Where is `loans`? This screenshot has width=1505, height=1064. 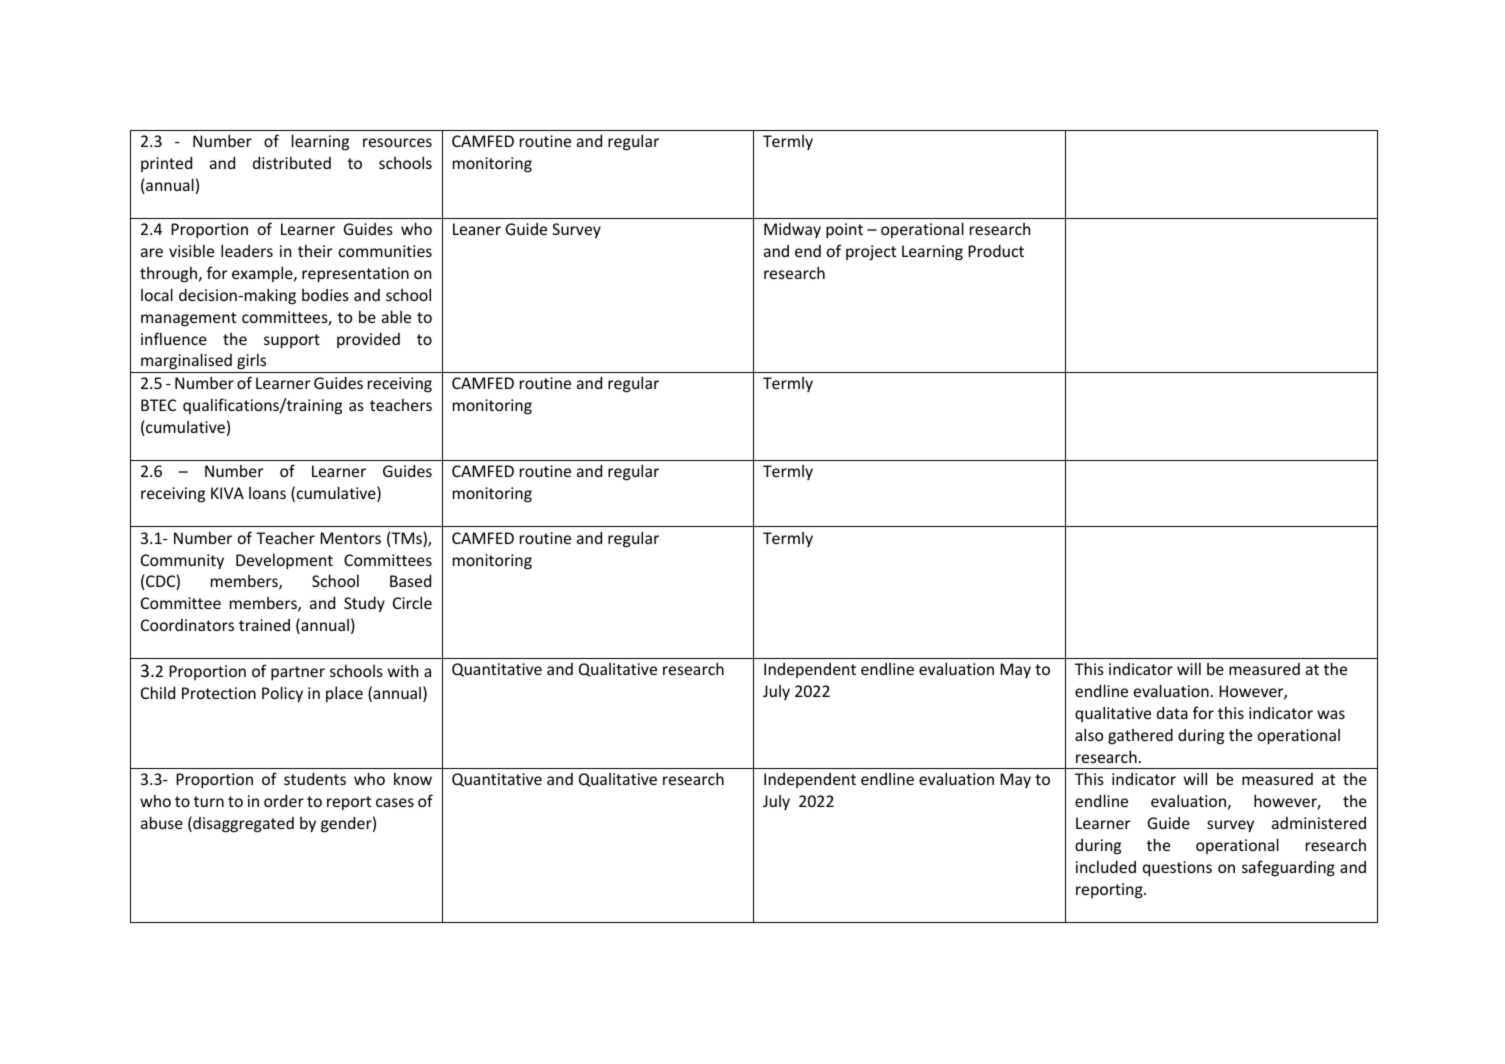 loans is located at coordinates (267, 493).
